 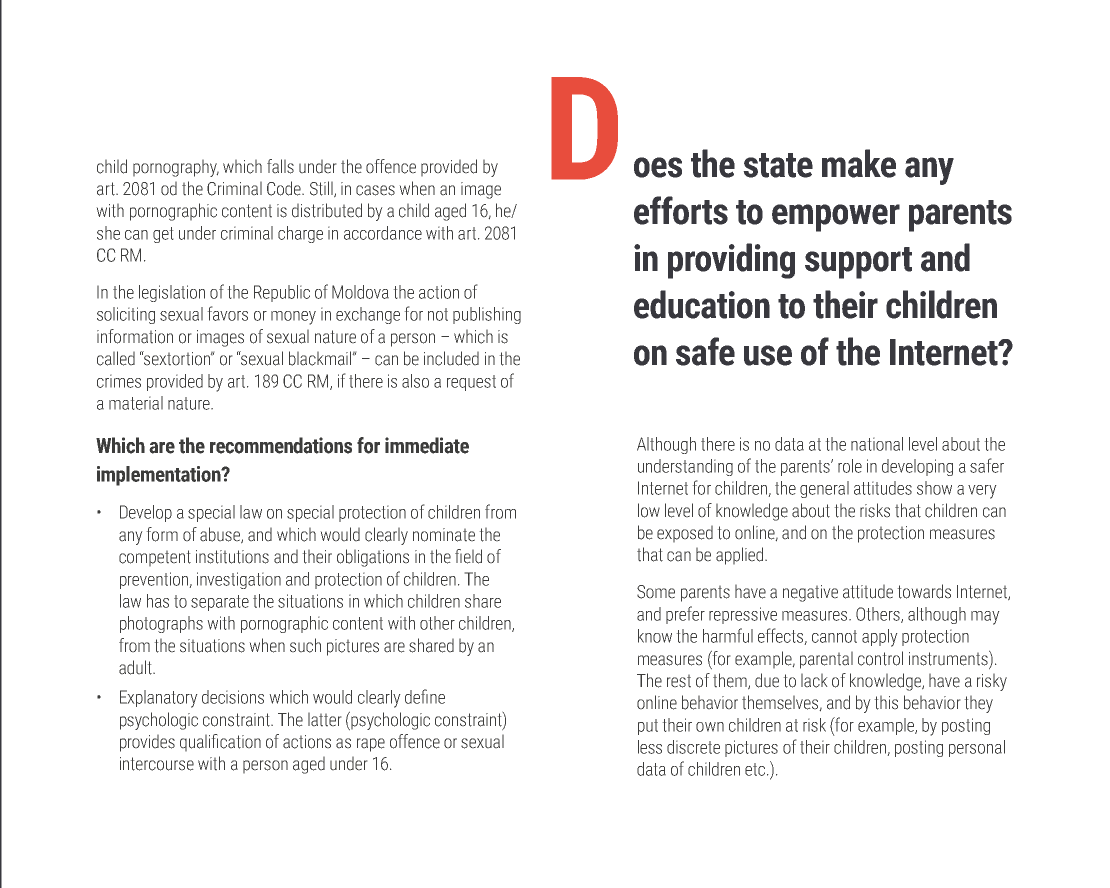 What do you see at coordinates (471, 383) in the screenshot?
I see `request` at bounding box center [471, 383].
